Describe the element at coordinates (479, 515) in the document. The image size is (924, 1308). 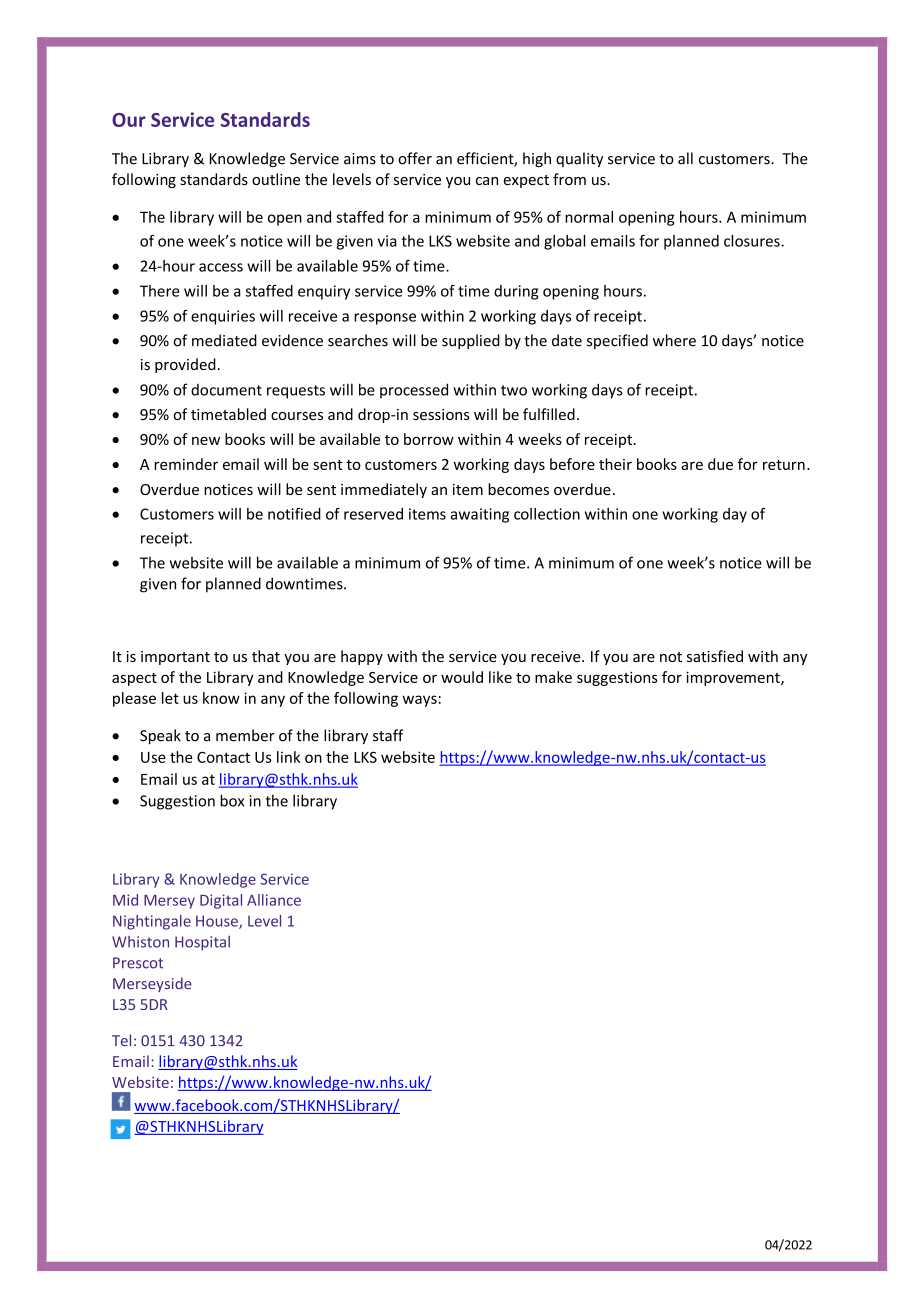
I see `awaiting` at that location.
